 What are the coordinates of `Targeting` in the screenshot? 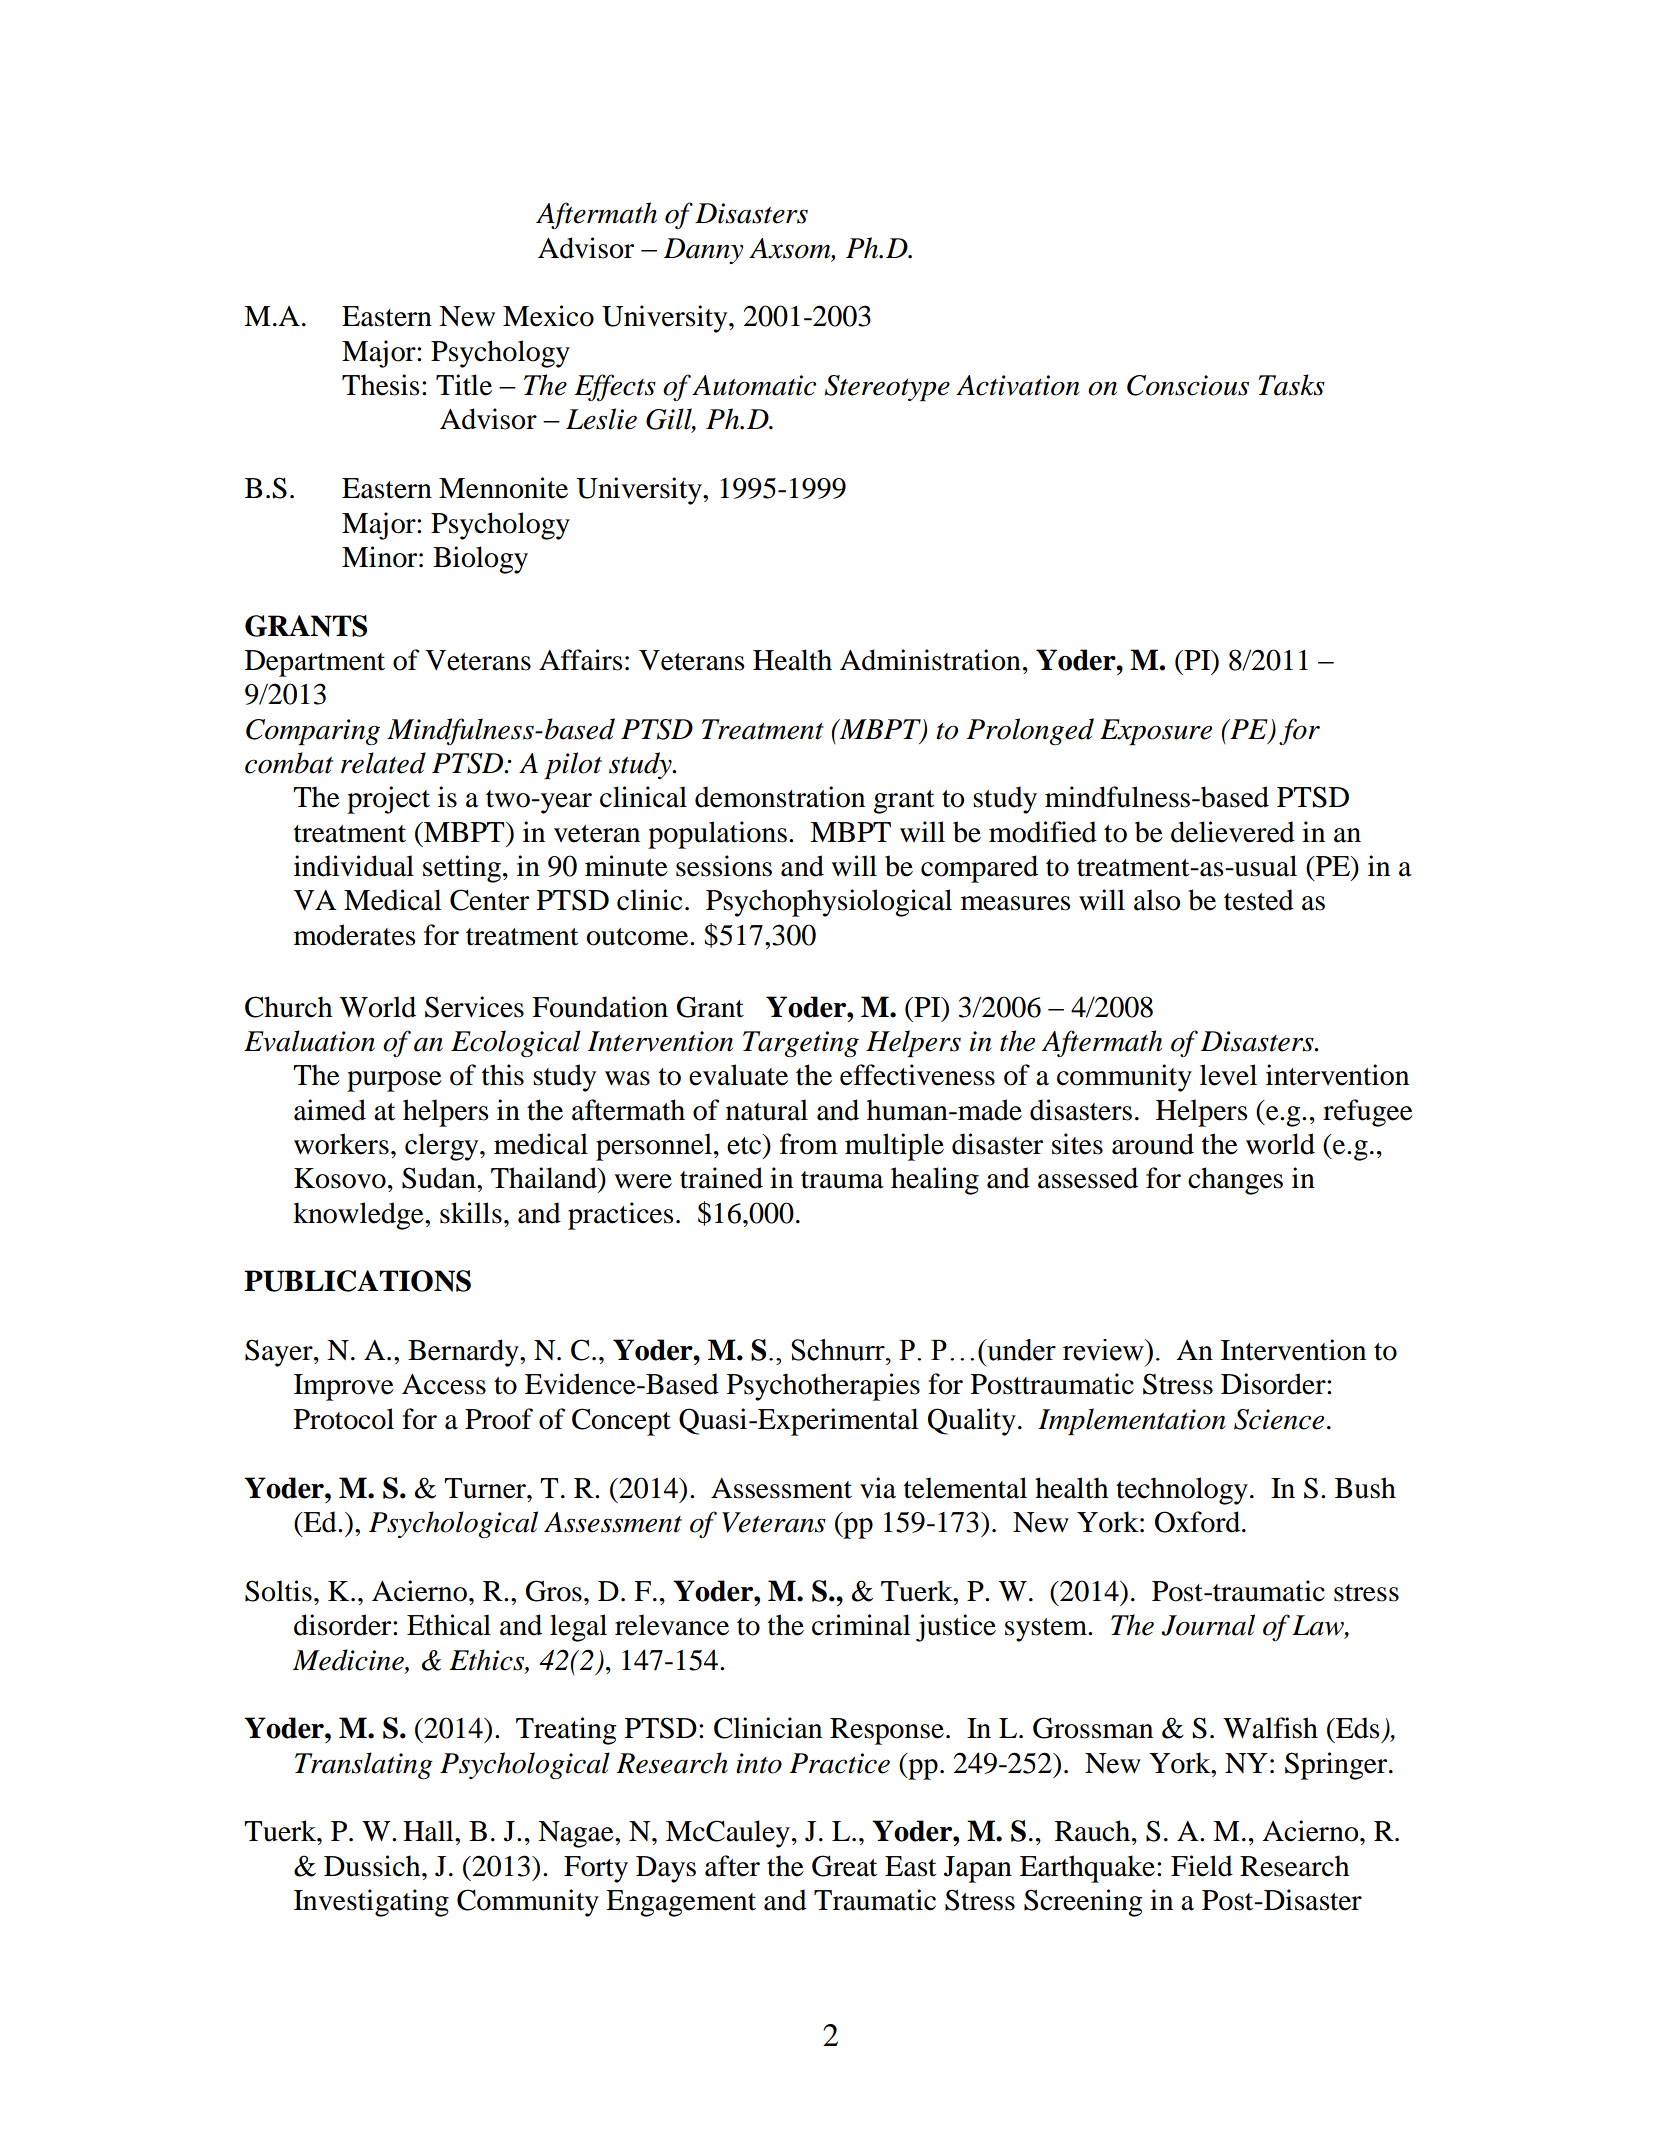 It's located at (801, 1044).
